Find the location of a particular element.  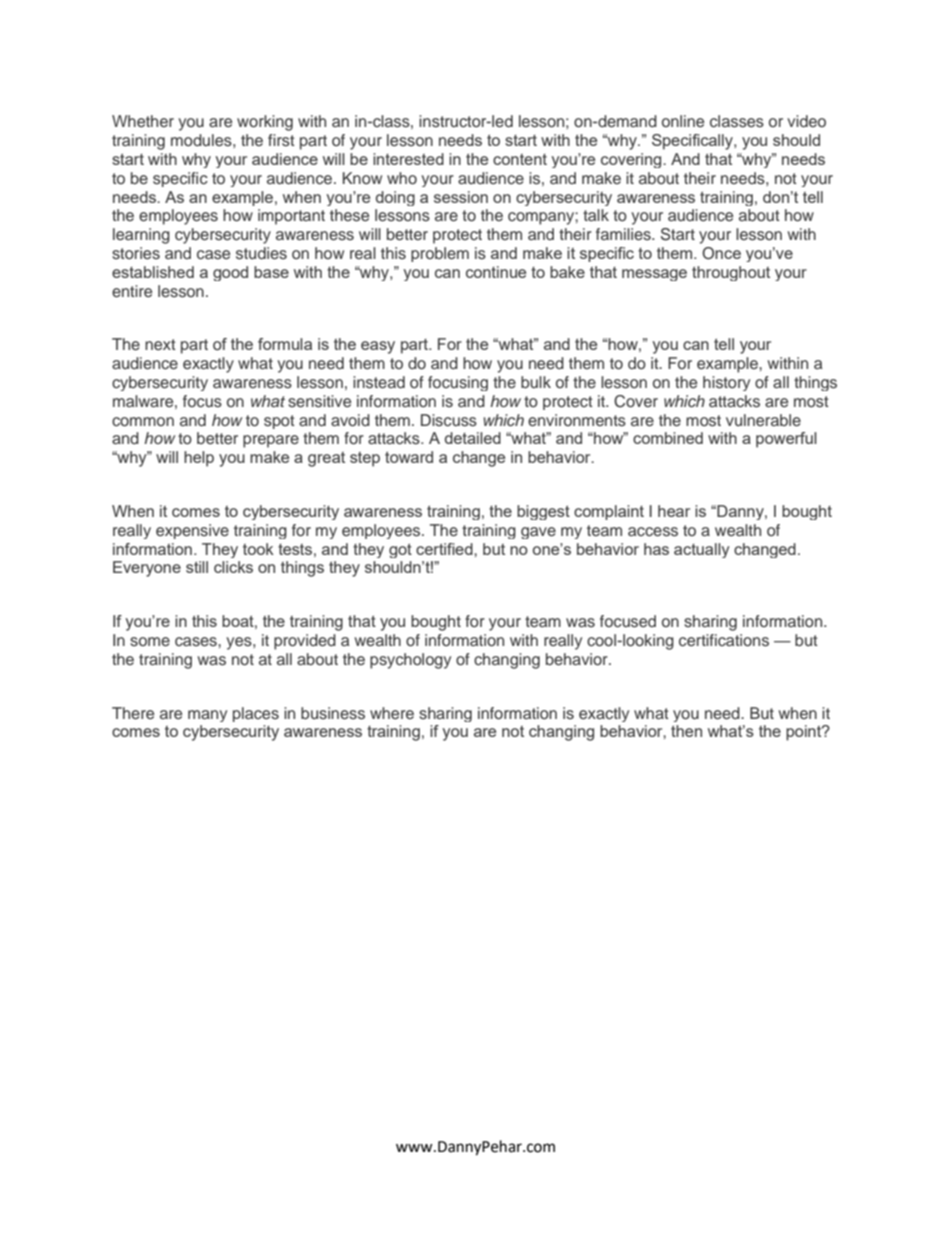

detailed is located at coordinates (473, 438).
